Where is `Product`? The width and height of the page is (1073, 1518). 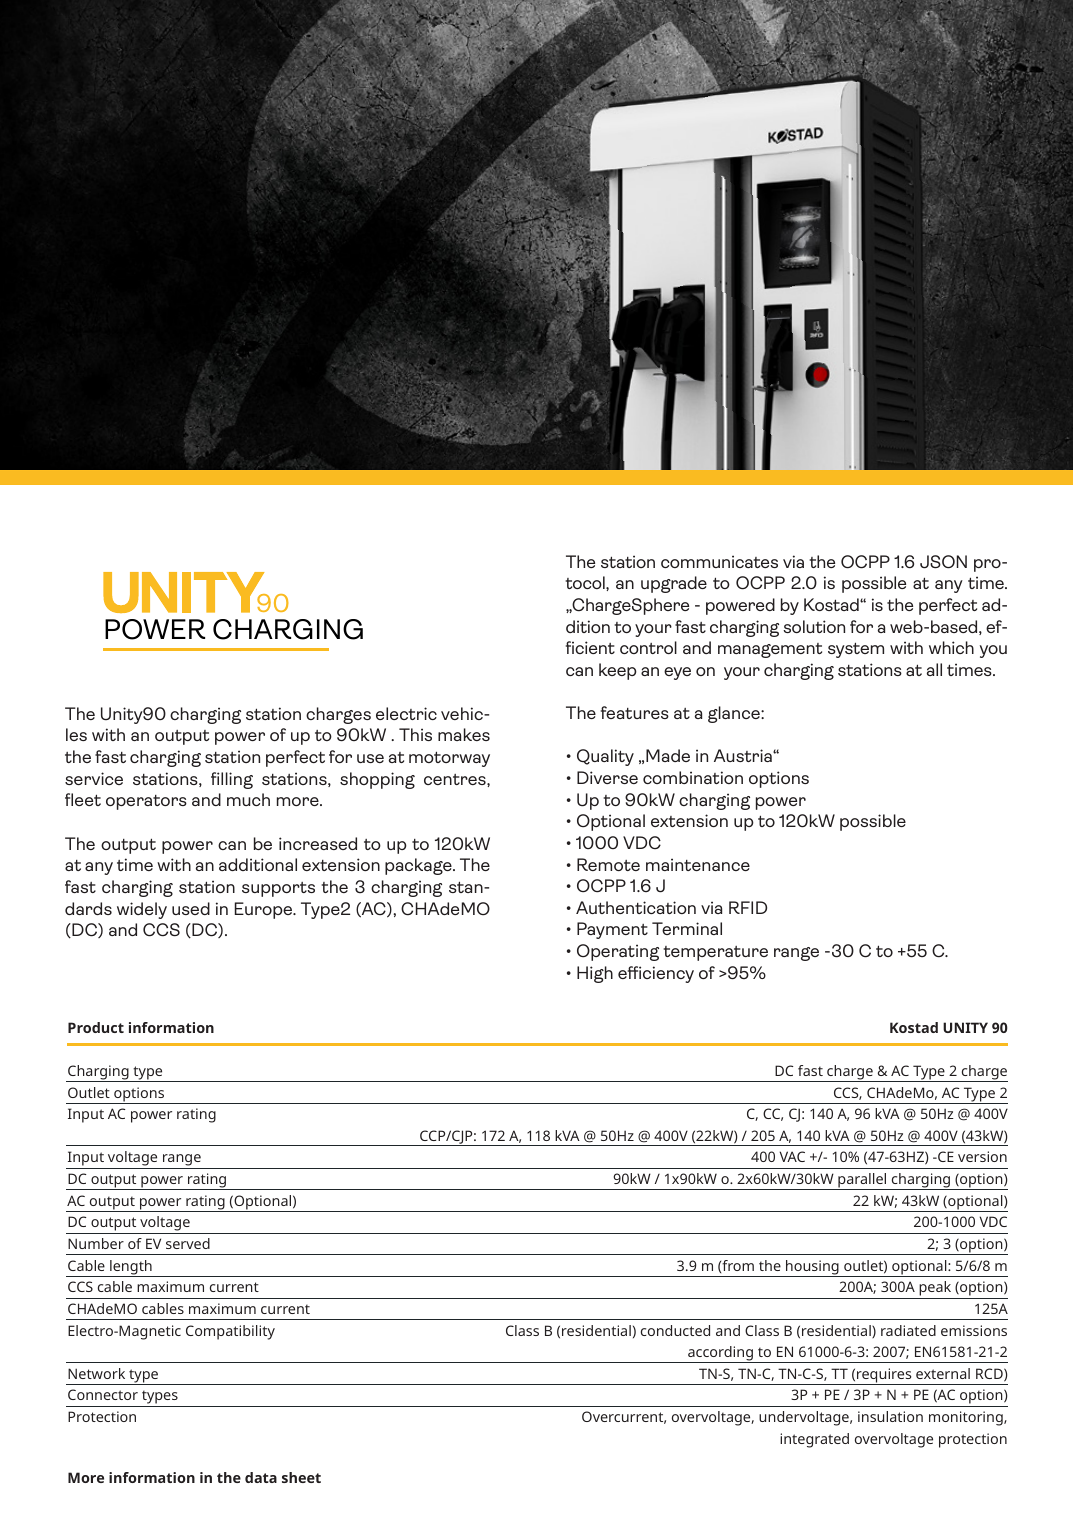
Product is located at coordinates (96, 1027).
